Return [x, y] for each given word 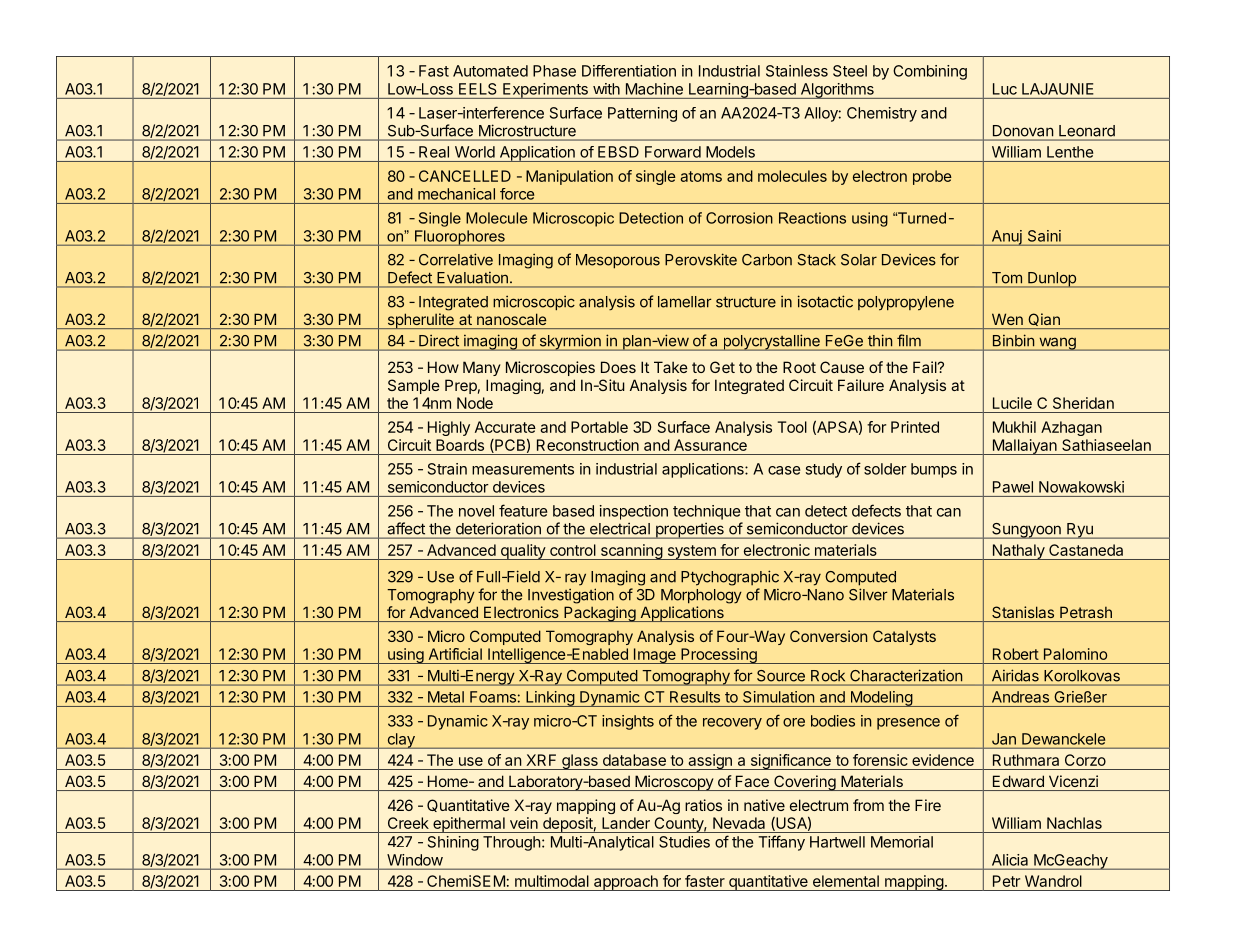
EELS [477, 89]
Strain [447, 469]
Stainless [797, 71]
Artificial [455, 654]
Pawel [1013, 487]
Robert [1016, 654]
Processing [719, 656]
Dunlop [1052, 280]
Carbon [767, 260]
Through [512, 843]
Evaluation [473, 278]
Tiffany [782, 843]
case [784, 470]
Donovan [1023, 131]
